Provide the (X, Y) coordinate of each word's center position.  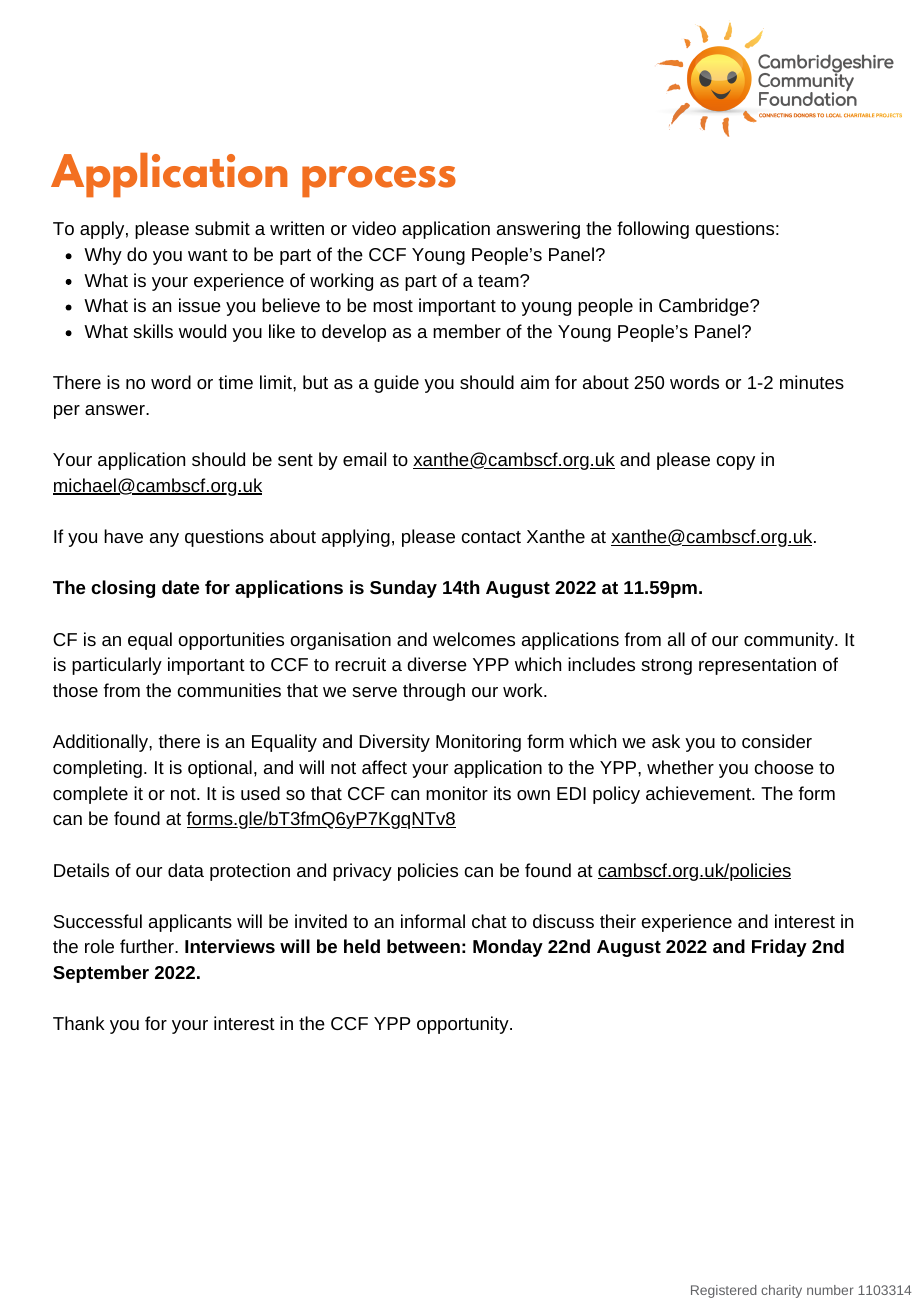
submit (222, 228)
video (374, 228)
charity (781, 1291)
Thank (79, 1023)
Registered (724, 1291)
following (653, 230)
